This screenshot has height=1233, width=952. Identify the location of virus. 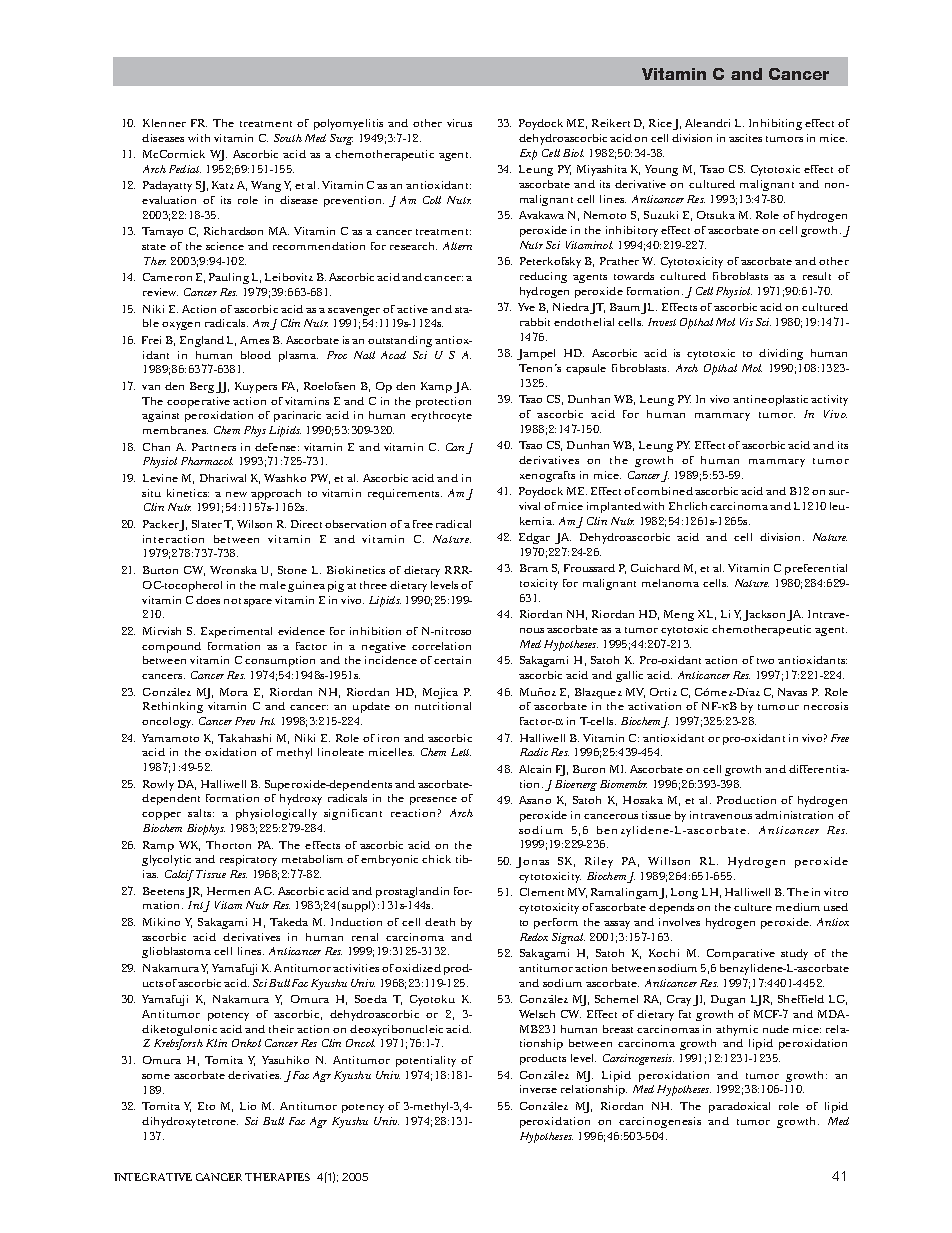
(459, 123).
